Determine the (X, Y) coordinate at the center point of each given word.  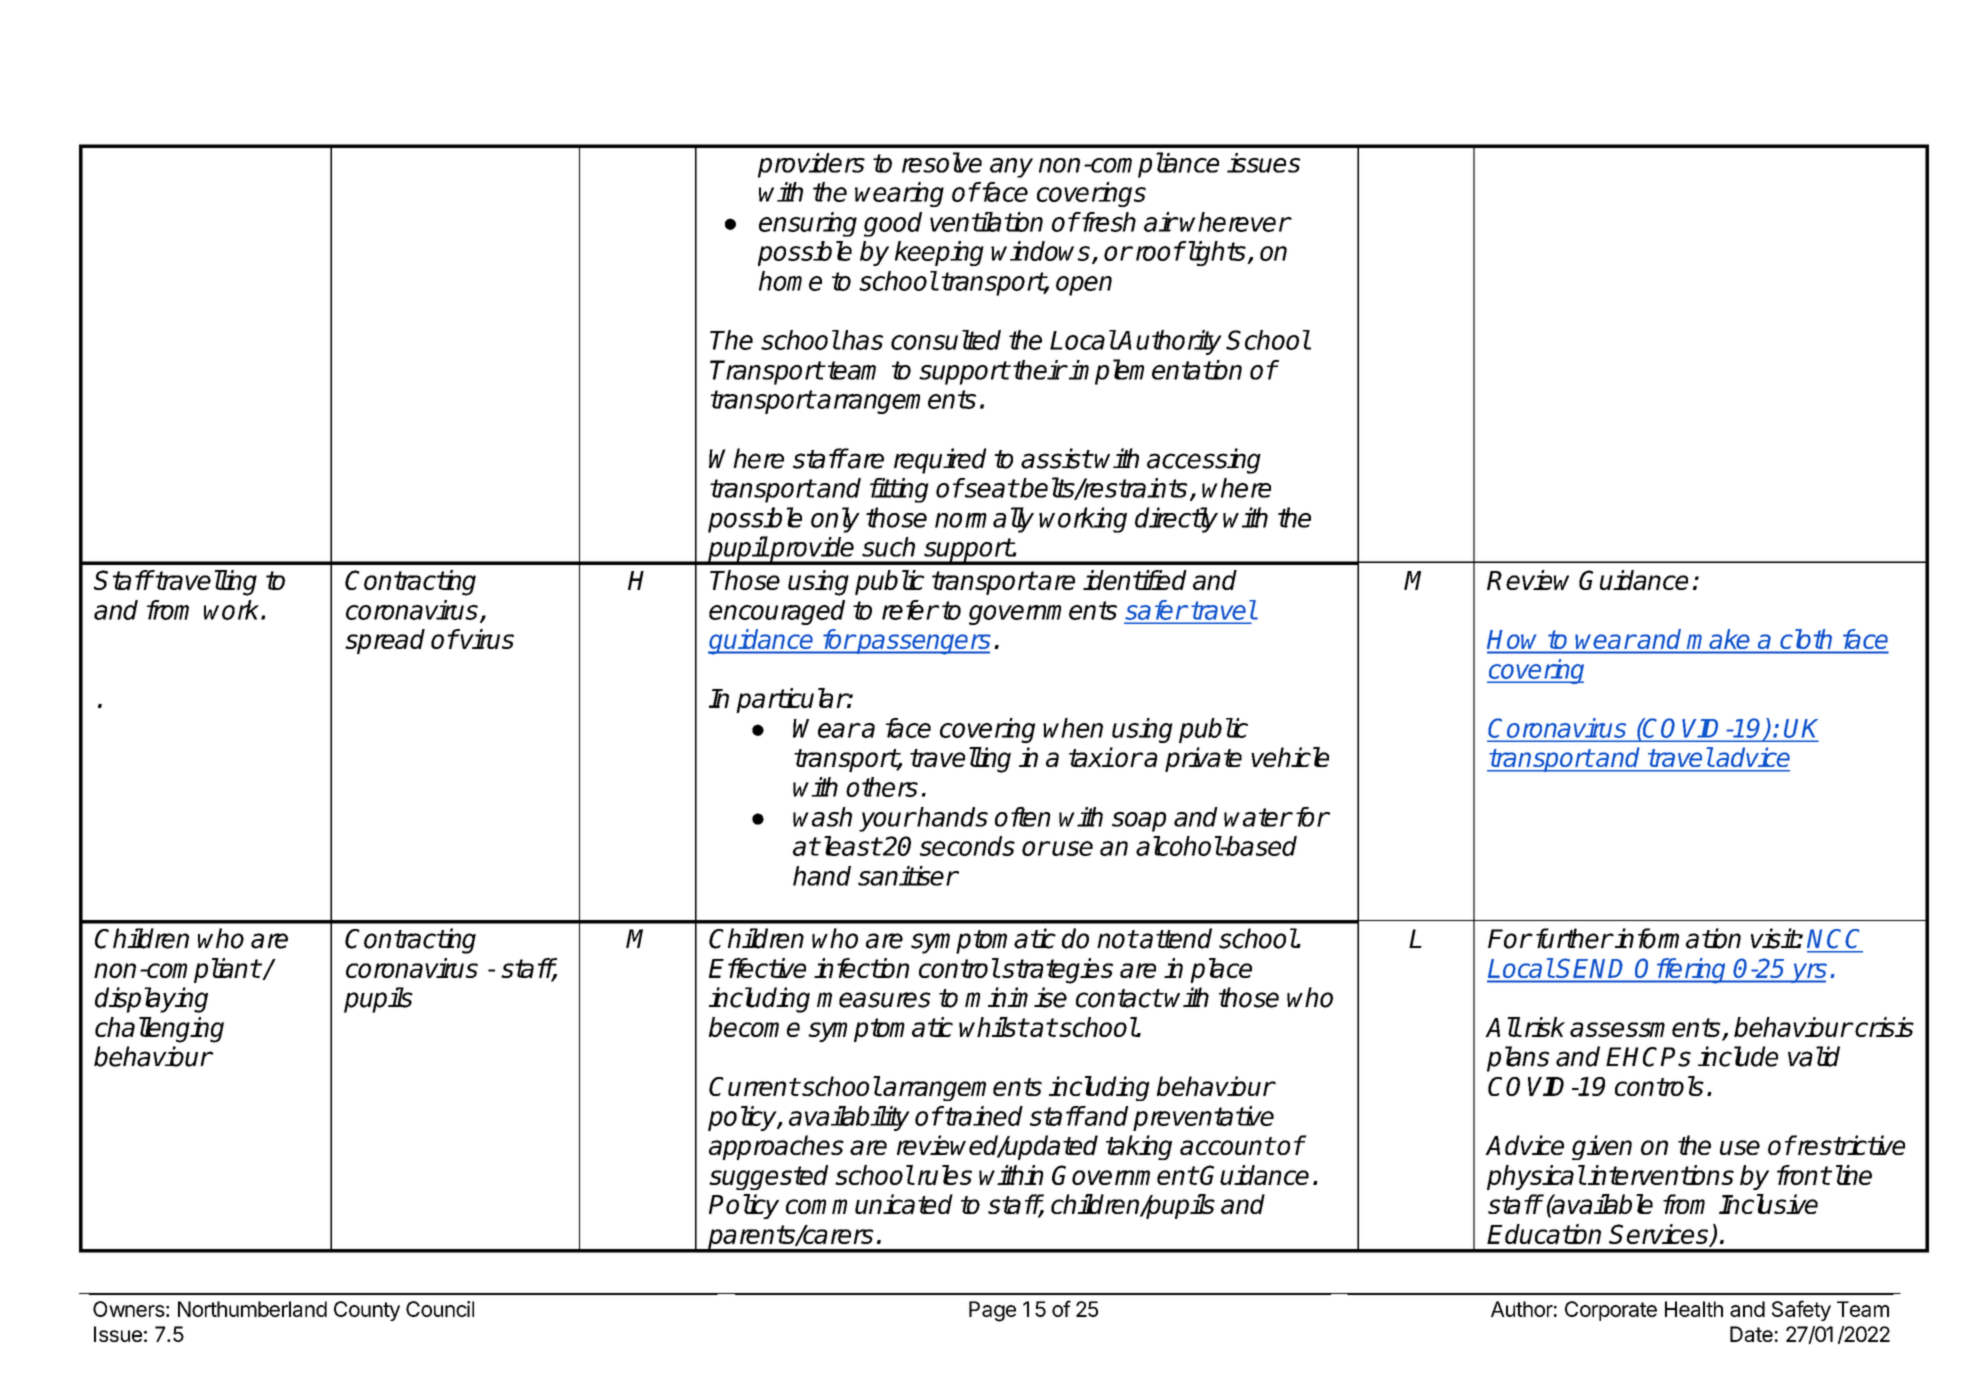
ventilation (986, 222)
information (1677, 938)
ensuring (808, 224)
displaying (151, 1000)
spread (385, 641)
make (1718, 639)
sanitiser (908, 876)
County (367, 1311)
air (1160, 222)
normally (984, 520)
